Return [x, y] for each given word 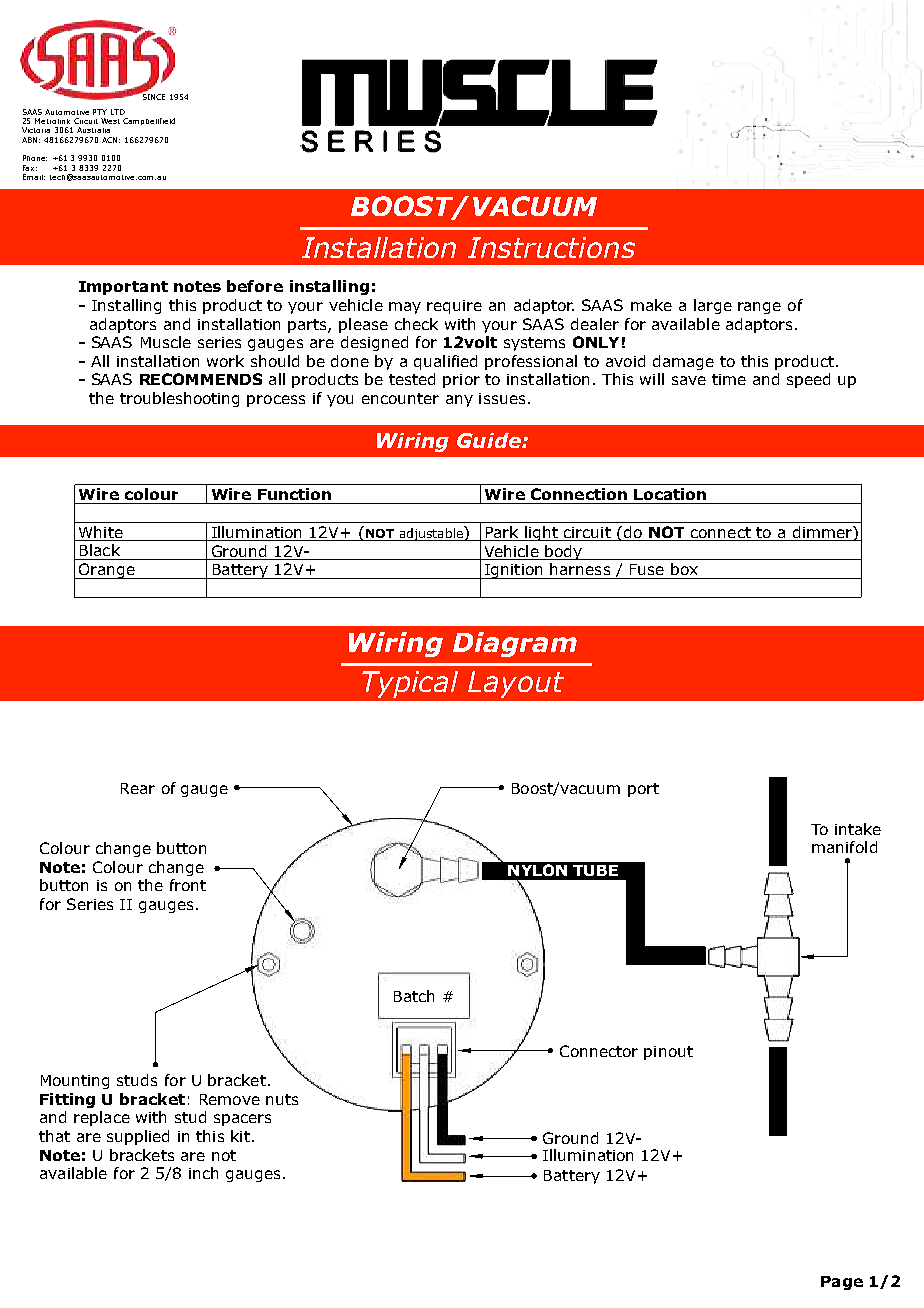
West [110, 121]
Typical [410, 684]
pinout [668, 1053]
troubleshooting [179, 399]
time [729, 379]
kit [240, 1136]
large [713, 306]
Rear [138, 788]
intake [858, 829]
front [188, 885]
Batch [414, 996]
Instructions [551, 247]
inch [203, 1173]
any [459, 401]
